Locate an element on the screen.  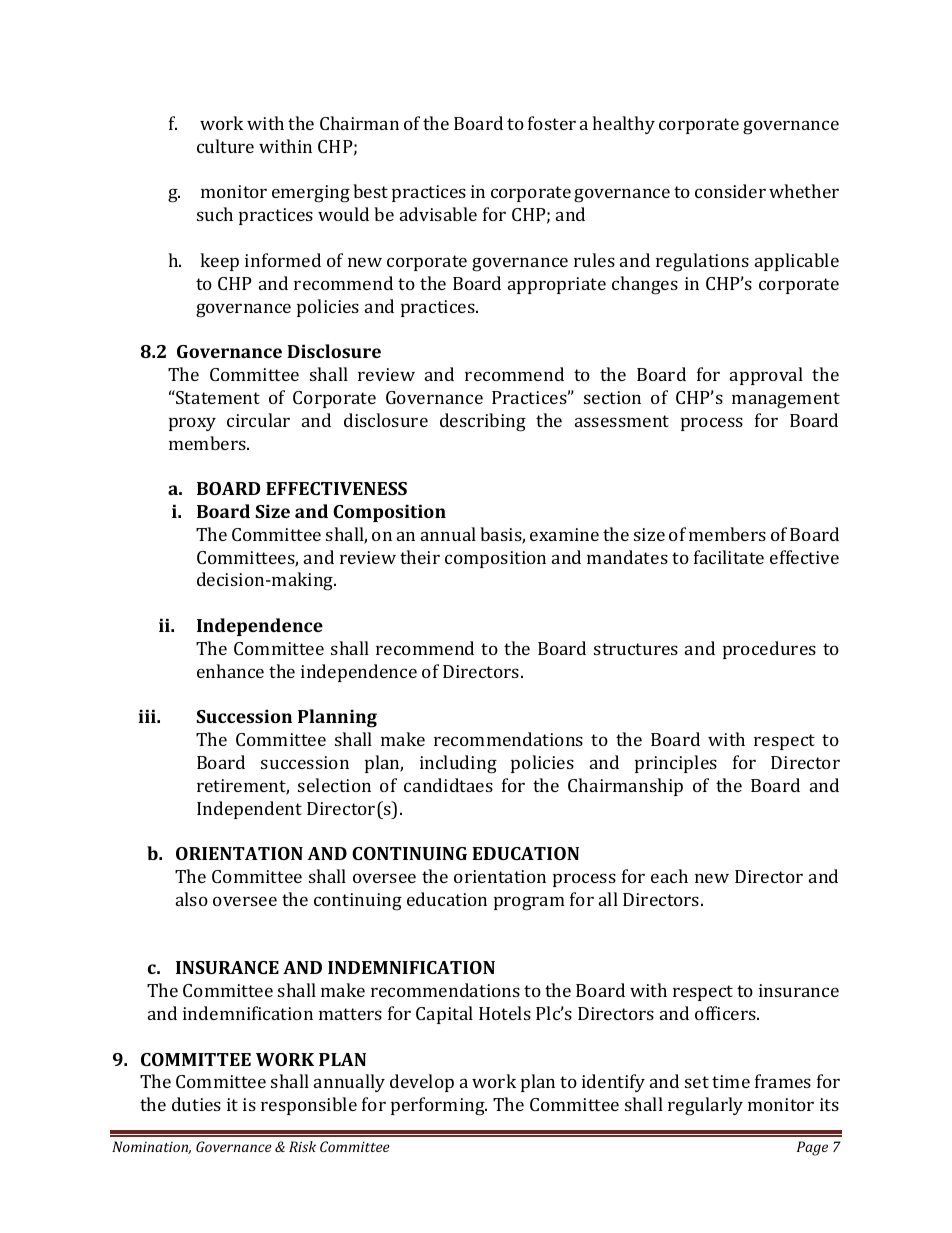
culture is located at coordinates (225, 146).
